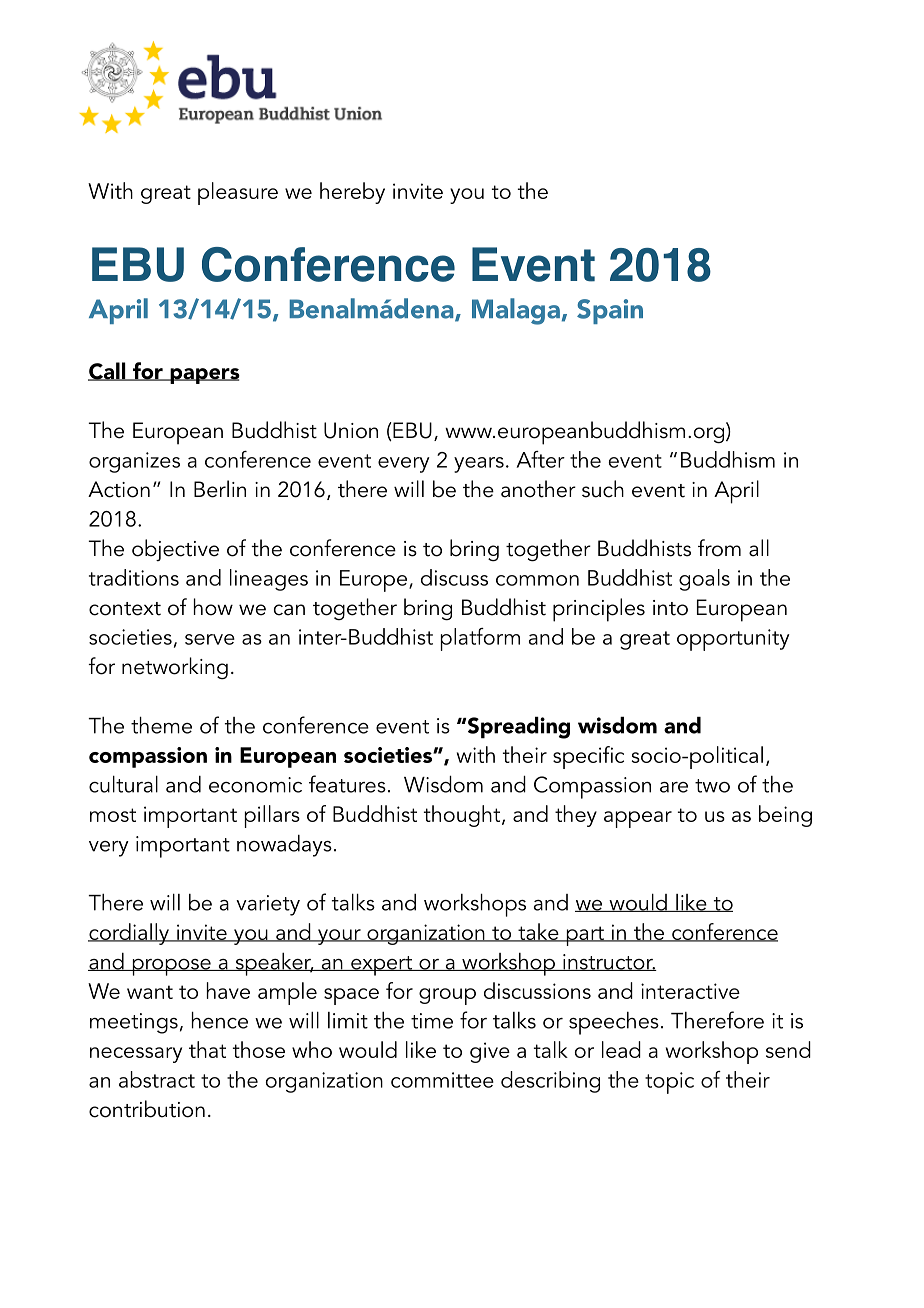 This image has width=924, height=1308. What do you see at coordinates (603, 489) in the image?
I see `such` at bounding box center [603, 489].
